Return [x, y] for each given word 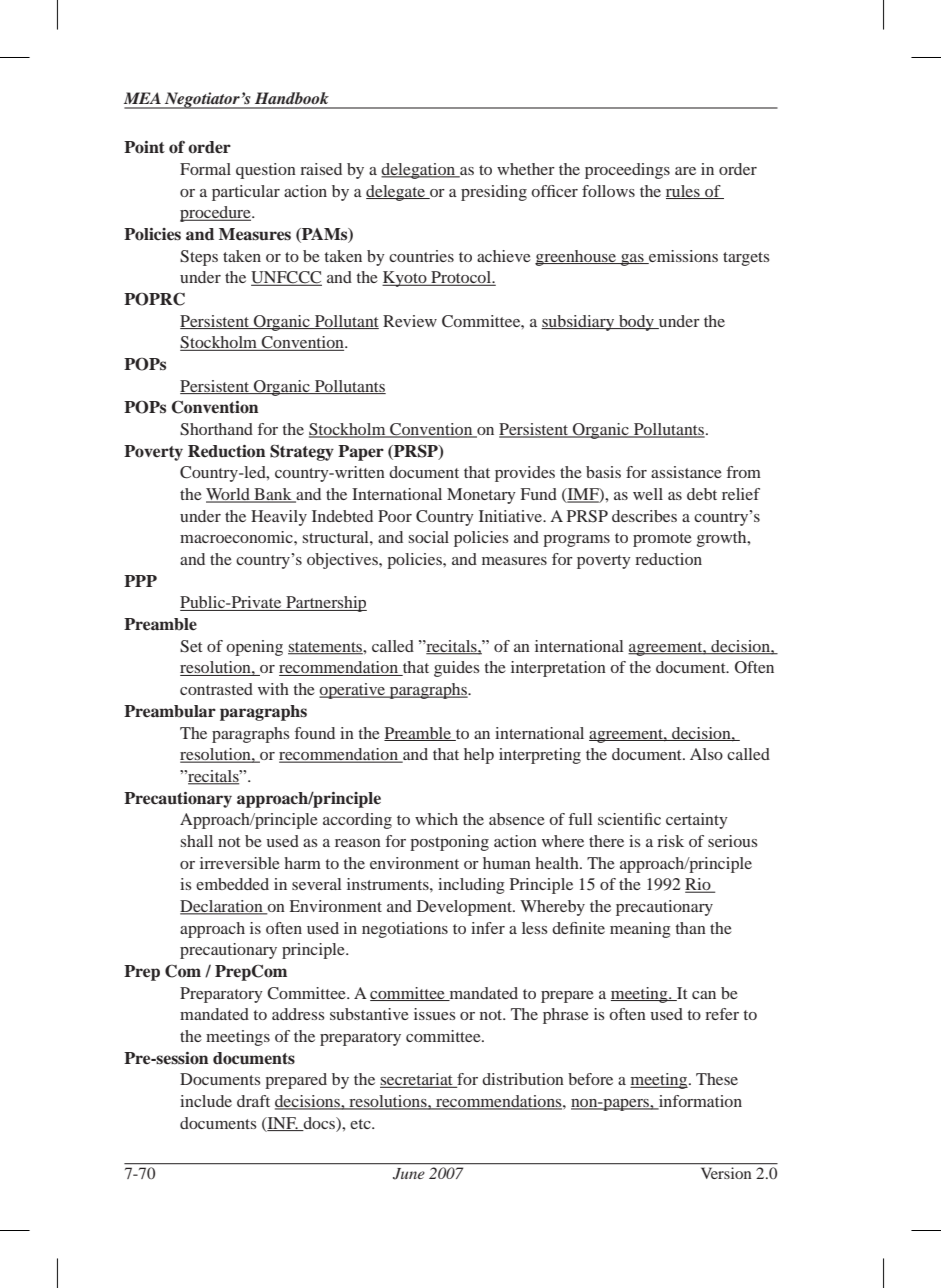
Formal [205, 169]
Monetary [481, 496]
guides [457, 669]
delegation [419, 171]
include [206, 1101]
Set [191, 646]
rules [684, 192]
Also [706, 754]
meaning [640, 930]
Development [465, 908]
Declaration [222, 907]
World [229, 495]
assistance [686, 472]
